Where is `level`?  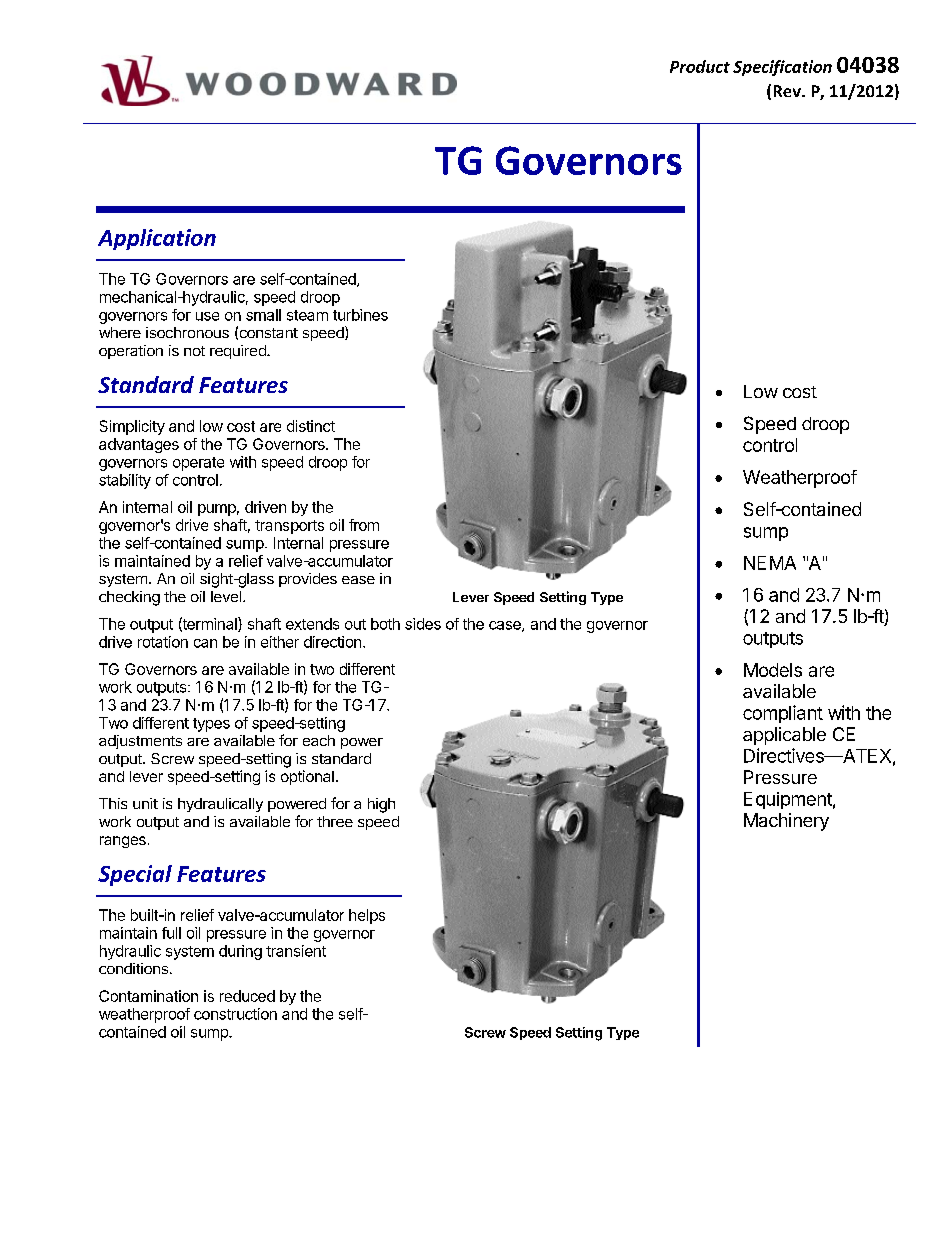 level is located at coordinates (226, 596).
